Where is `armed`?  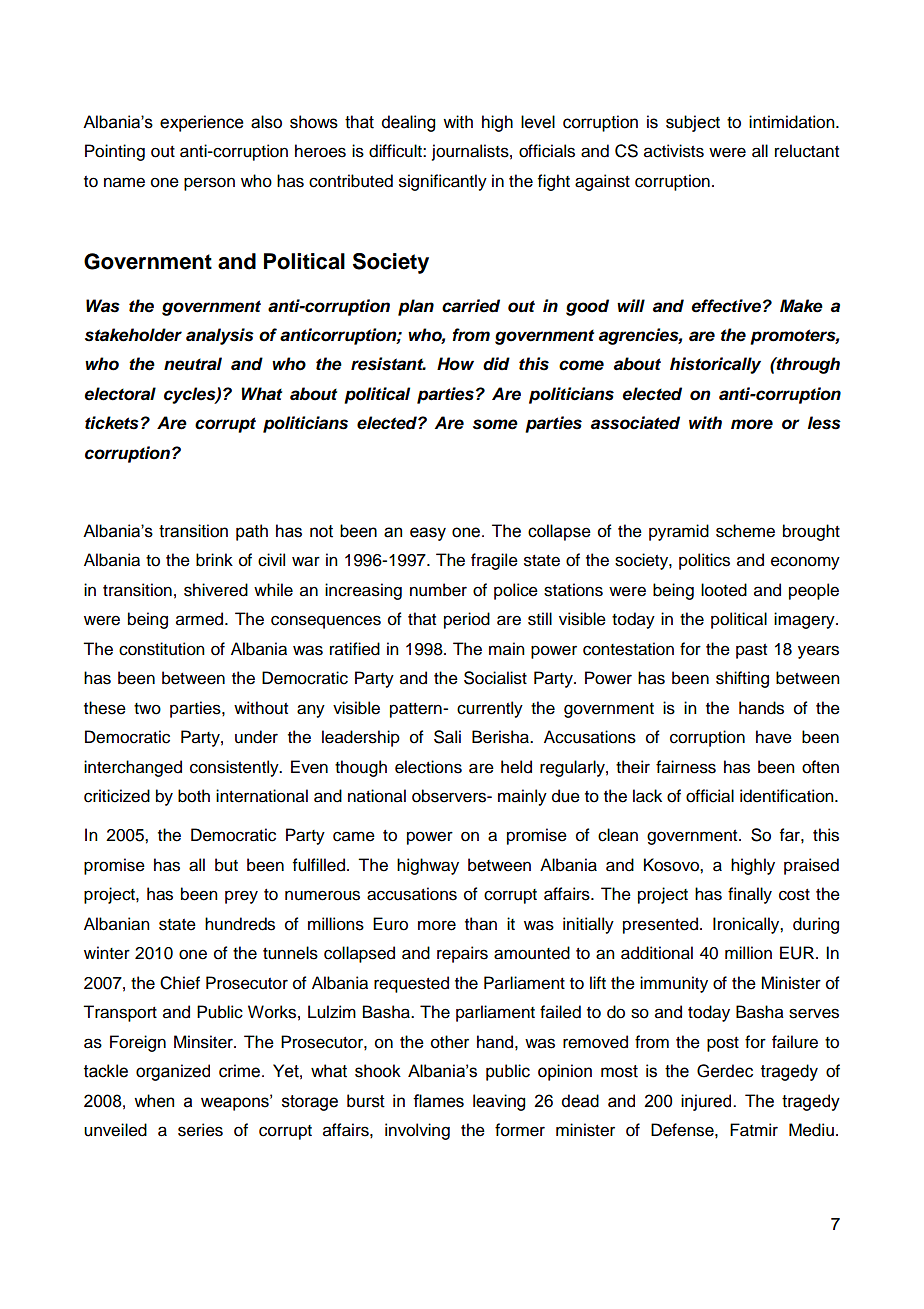 armed is located at coordinates (201, 619).
